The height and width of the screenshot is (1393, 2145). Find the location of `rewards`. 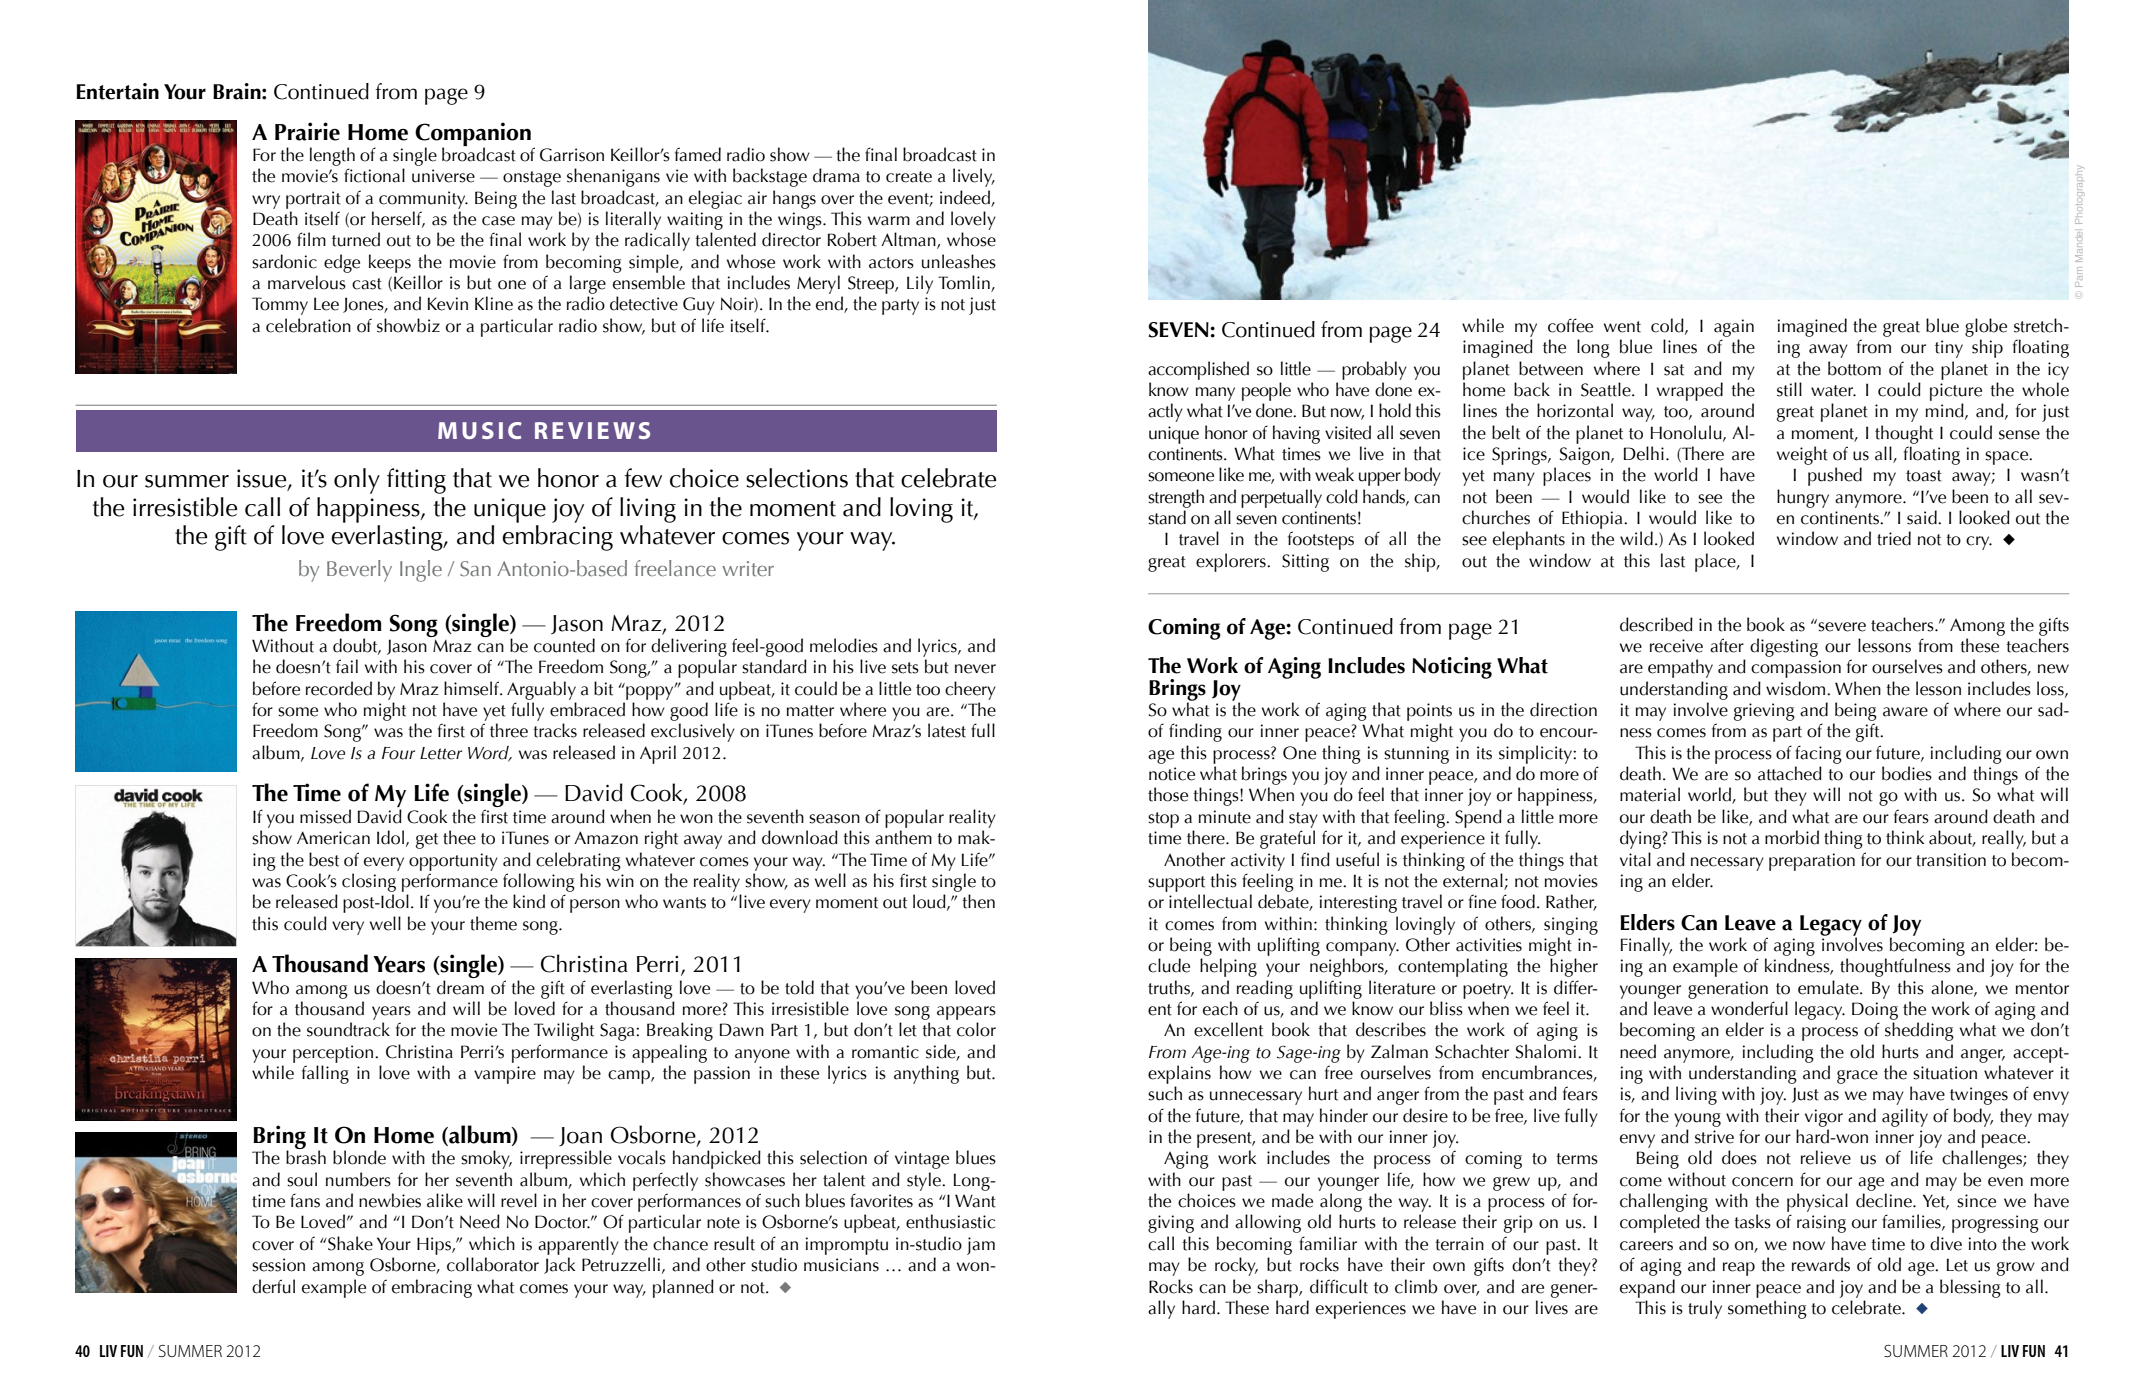

rewards is located at coordinates (1821, 1264).
